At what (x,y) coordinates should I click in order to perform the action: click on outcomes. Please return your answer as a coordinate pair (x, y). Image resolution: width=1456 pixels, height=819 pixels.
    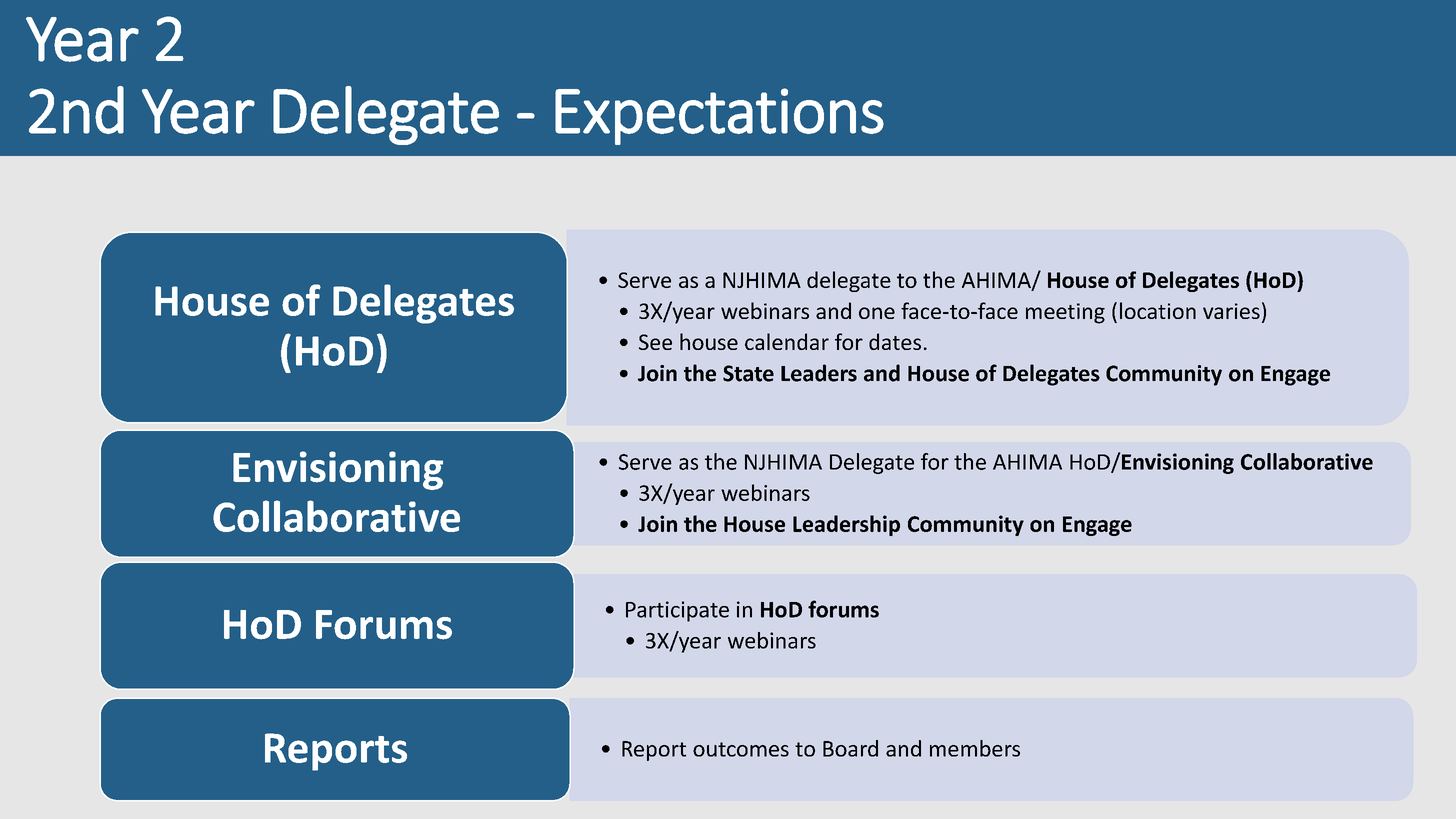
    Looking at the image, I should click on (741, 749).
